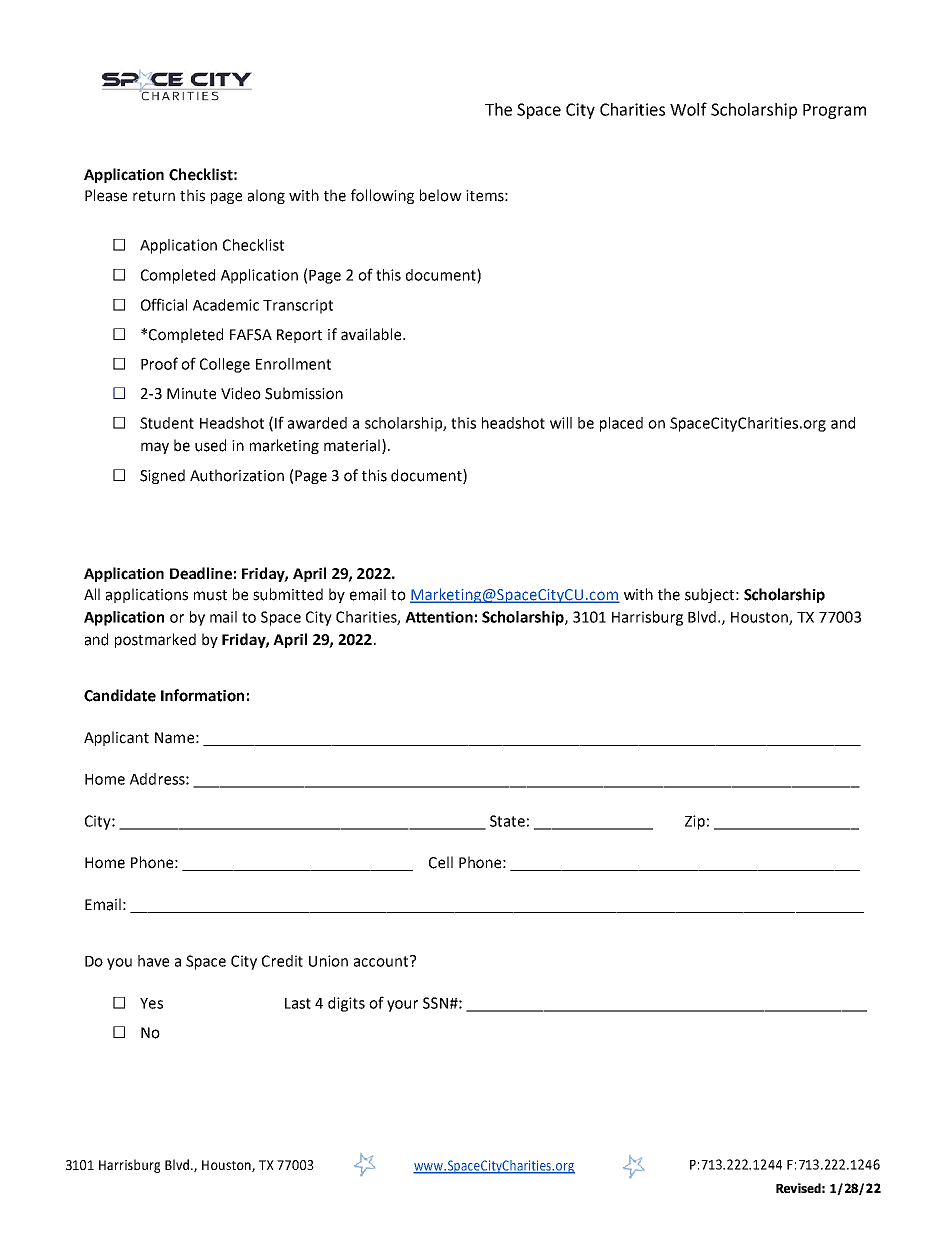  What do you see at coordinates (153, 961) in the screenshot?
I see `have` at bounding box center [153, 961].
